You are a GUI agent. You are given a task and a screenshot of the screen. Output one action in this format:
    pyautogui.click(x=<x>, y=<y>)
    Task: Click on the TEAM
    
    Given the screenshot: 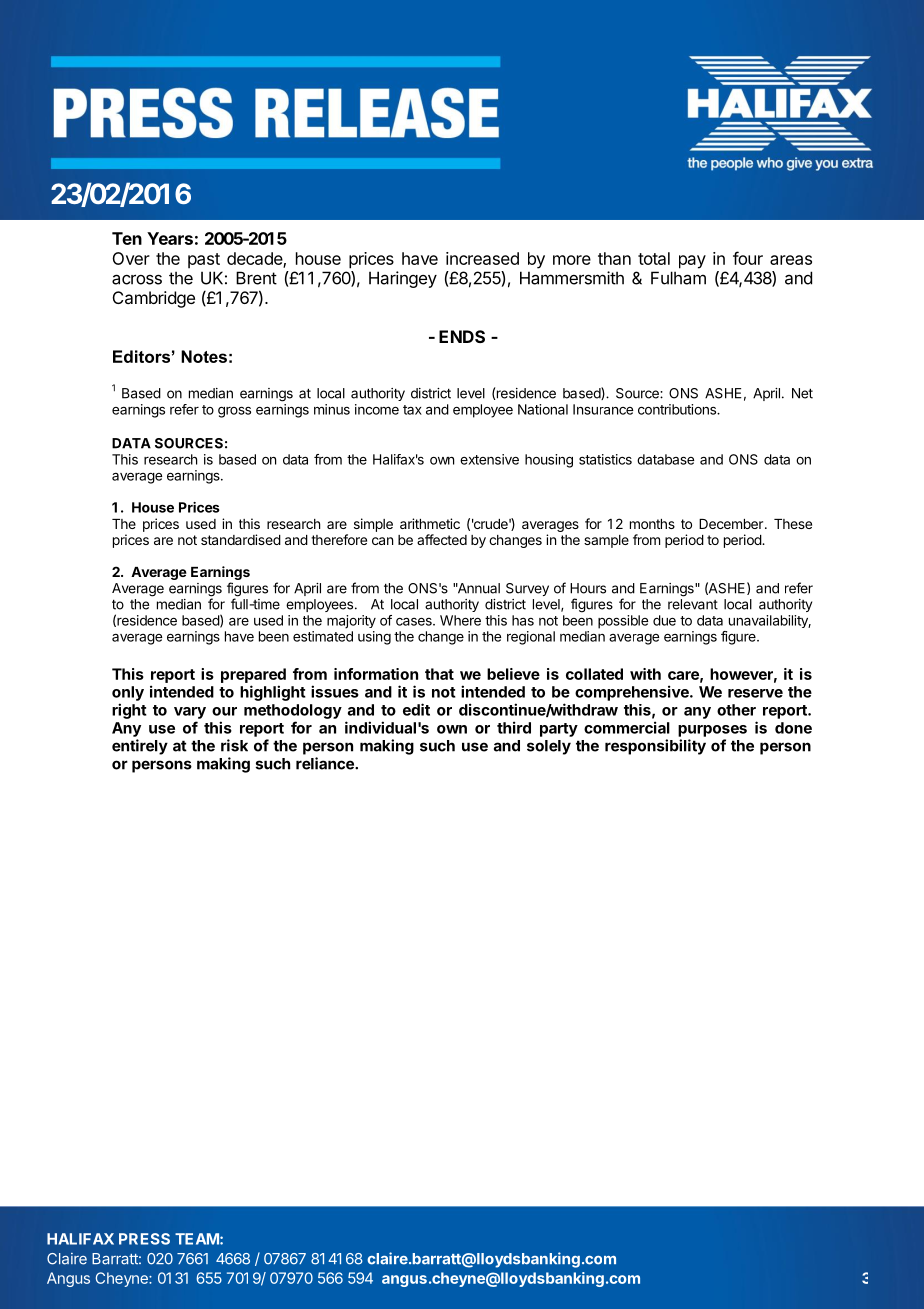 What is the action you would take?
    pyautogui.click(x=197, y=1239)
